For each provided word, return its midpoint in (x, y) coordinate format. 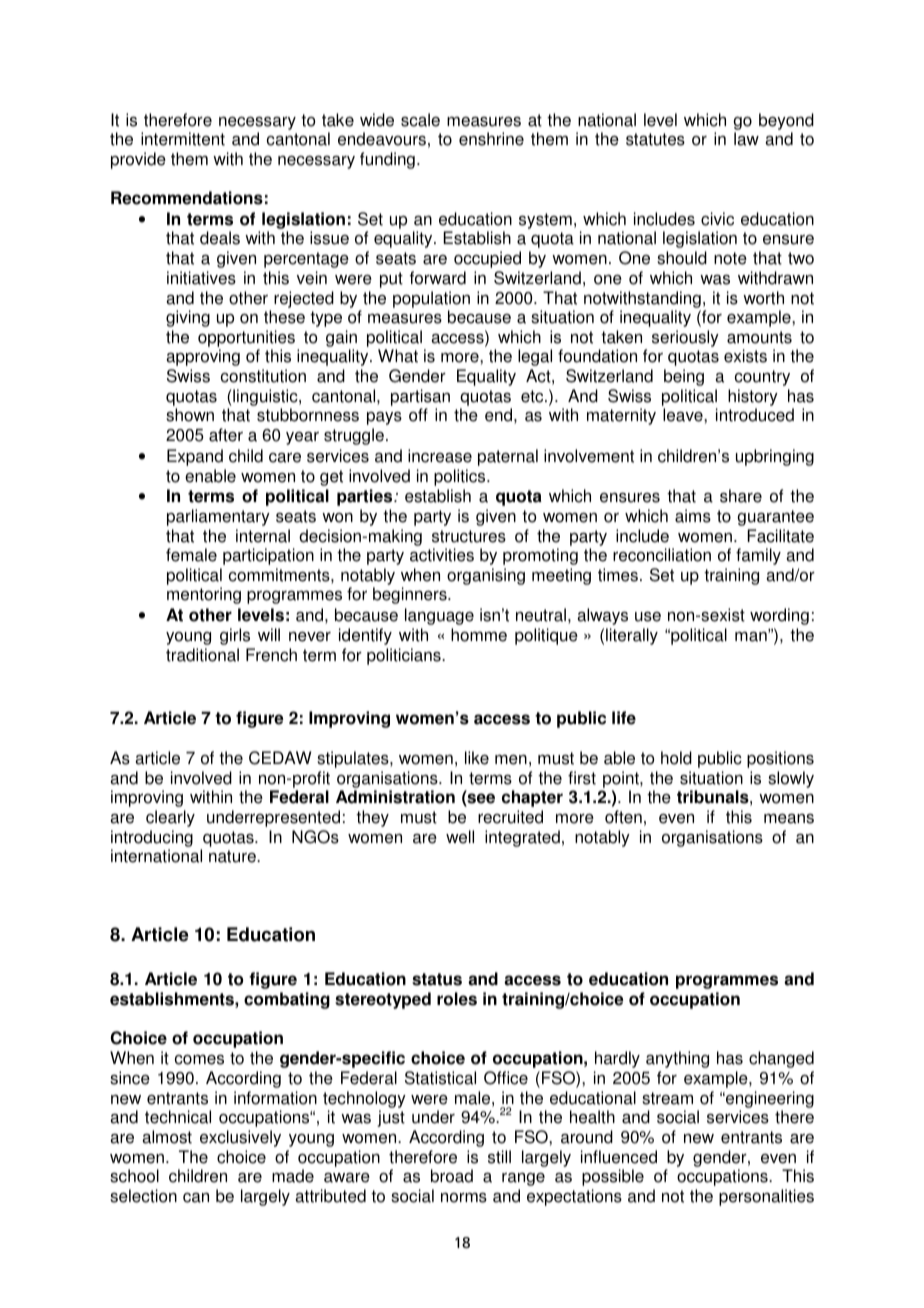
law (746, 139)
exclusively (240, 1138)
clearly (170, 818)
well (460, 837)
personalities (766, 1197)
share (741, 496)
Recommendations (187, 198)
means (789, 818)
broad (452, 1176)
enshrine (491, 139)
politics (461, 477)
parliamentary (218, 517)
